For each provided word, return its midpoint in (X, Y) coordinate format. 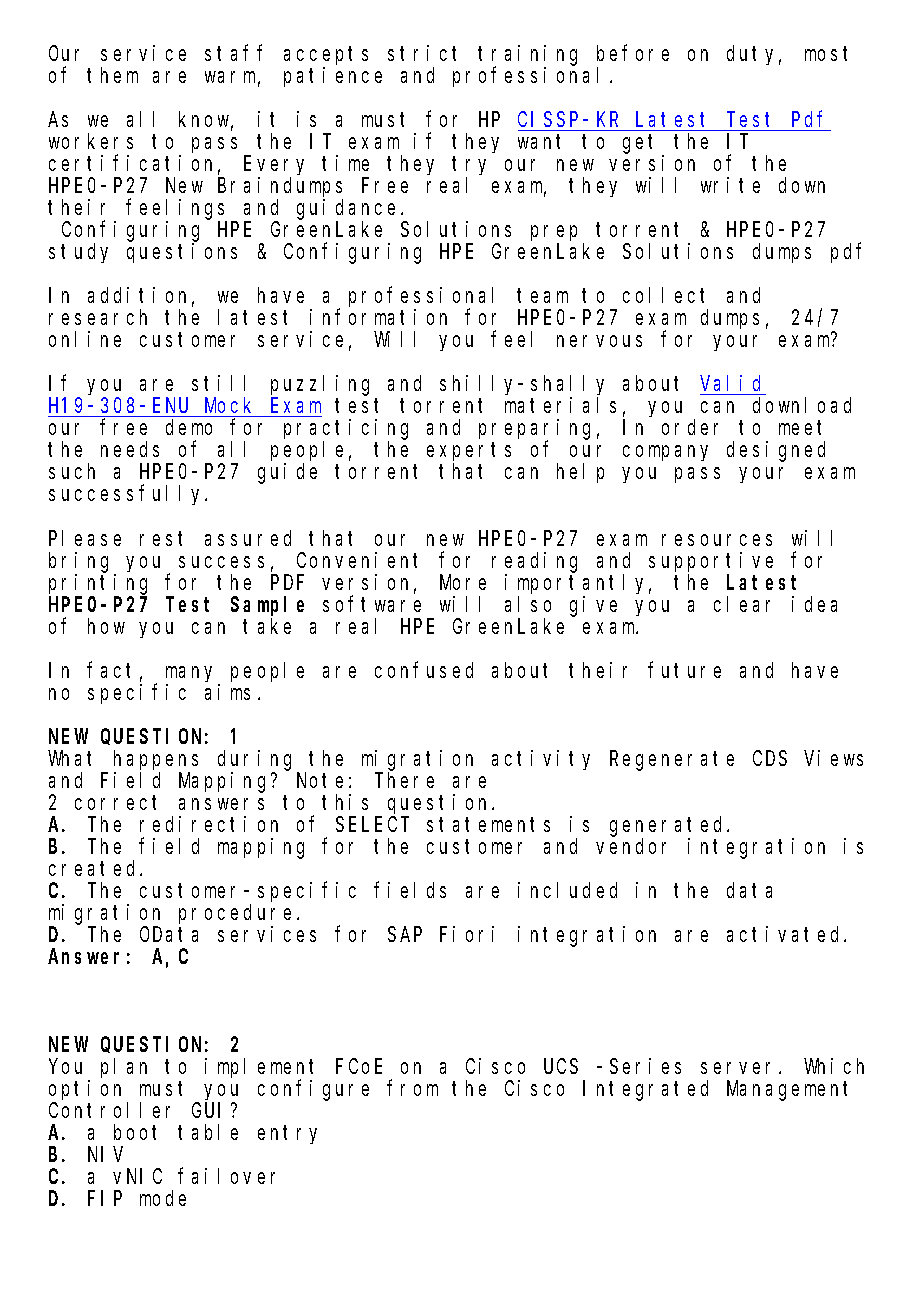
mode (163, 1198)
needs (130, 449)
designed (776, 451)
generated (669, 826)
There (404, 780)
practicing (346, 430)
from (412, 1088)
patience (333, 77)
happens (156, 760)
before (633, 53)
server (740, 1068)
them (112, 75)
